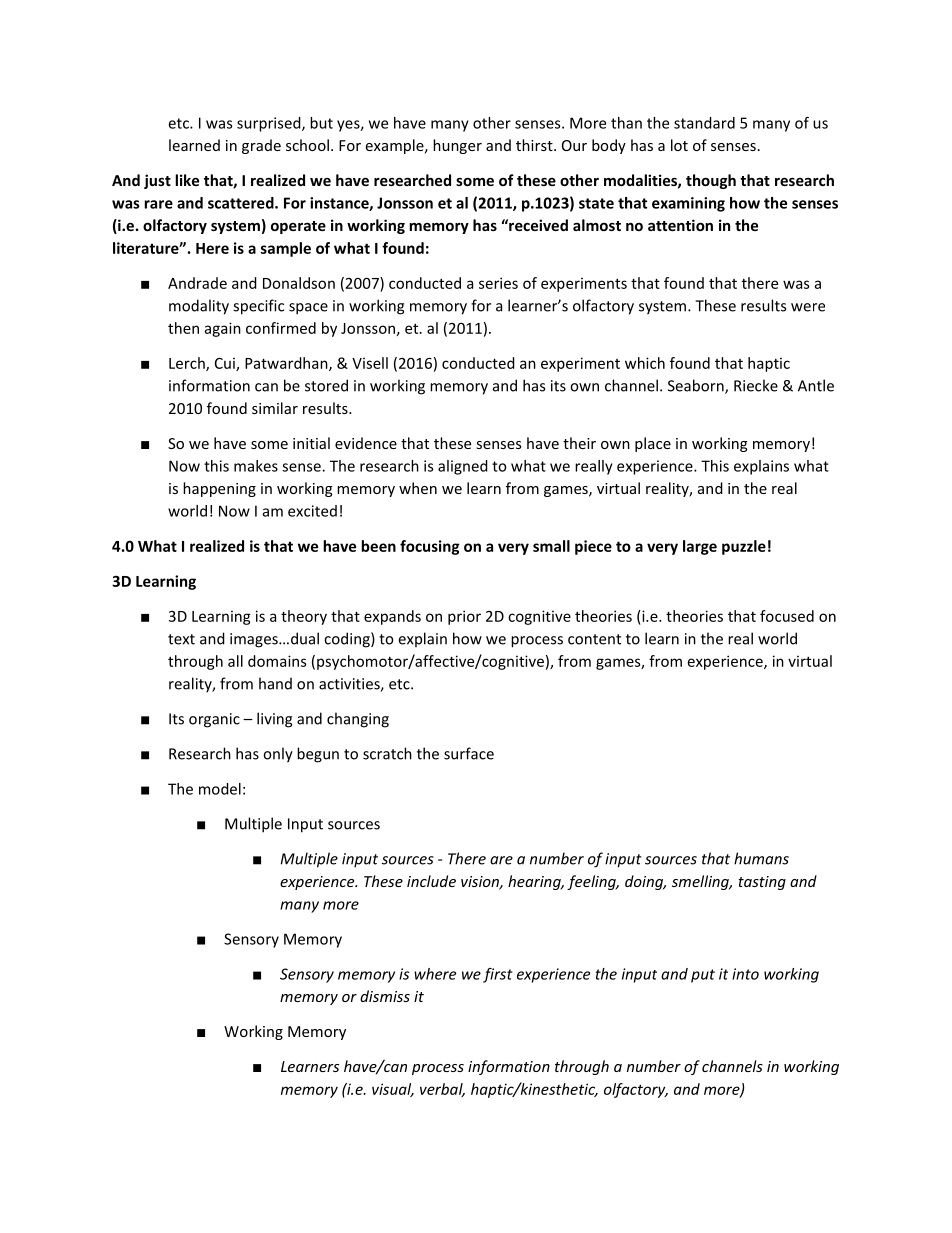 This image has height=1233, width=952. Describe the element at coordinates (700, 547) in the image. I see `large` at that location.
